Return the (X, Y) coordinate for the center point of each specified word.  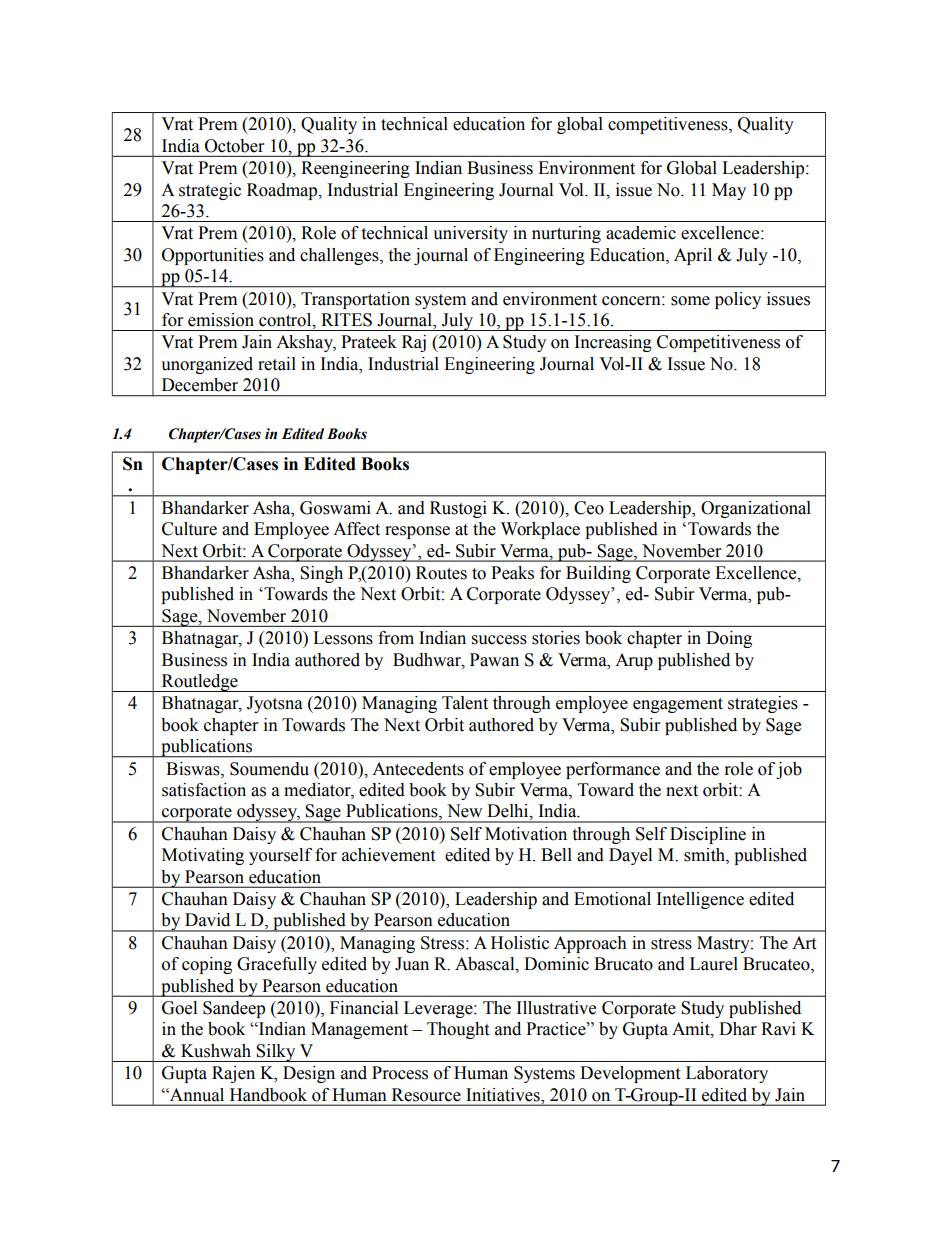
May (729, 191)
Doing (729, 639)
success (499, 640)
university (470, 234)
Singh (321, 574)
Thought (458, 1030)
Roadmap (283, 191)
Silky (276, 1053)
